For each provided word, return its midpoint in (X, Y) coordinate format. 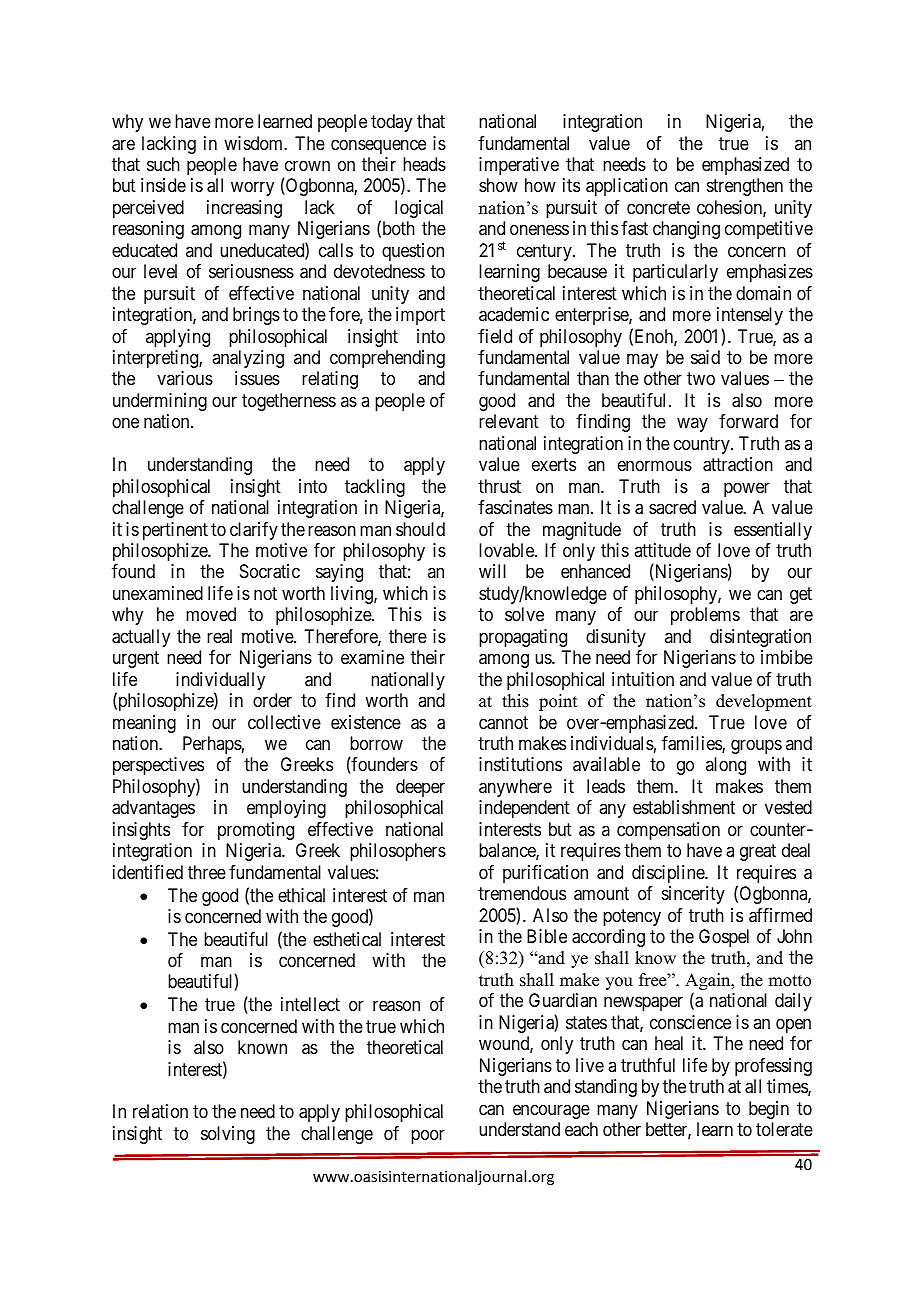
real (219, 636)
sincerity (693, 895)
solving (228, 1135)
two (701, 379)
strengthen (745, 187)
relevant (509, 421)
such (163, 164)
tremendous (522, 893)
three (207, 872)
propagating (523, 638)
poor (428, 1136)
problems (705, 616)
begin (769, 1110)
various (185, 378)
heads (424, 164)
